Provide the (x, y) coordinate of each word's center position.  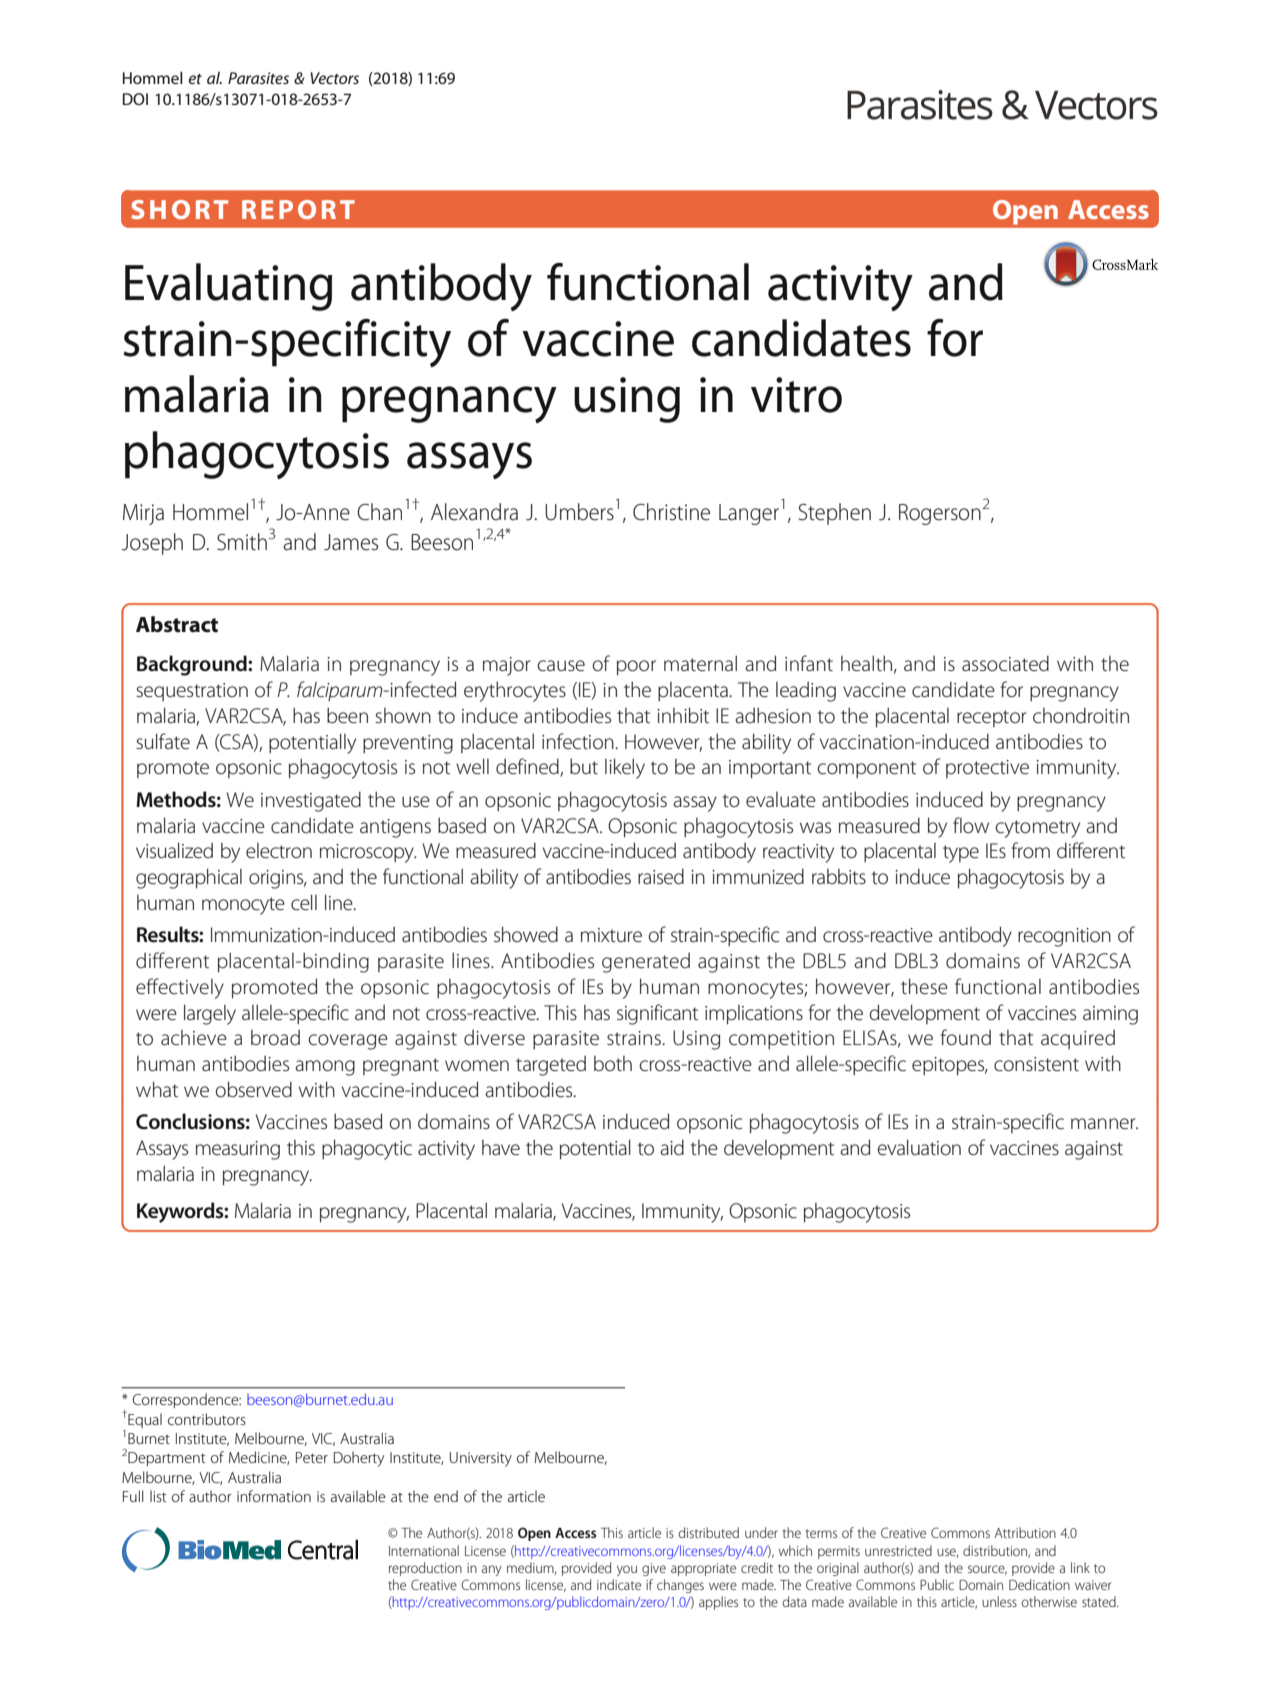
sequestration (192, 692)
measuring (238, 1150)
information (274, 1496)
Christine (671, 512)
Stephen (835, 514)
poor (636, 668)
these (924, 986)
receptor (992, 718)
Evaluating (228, 287)
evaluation (919, 1147)
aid (672, 1147)
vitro (796, 395)
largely (210, 1014)
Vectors (334, 78)
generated (646, 962)
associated (1005, 663)
